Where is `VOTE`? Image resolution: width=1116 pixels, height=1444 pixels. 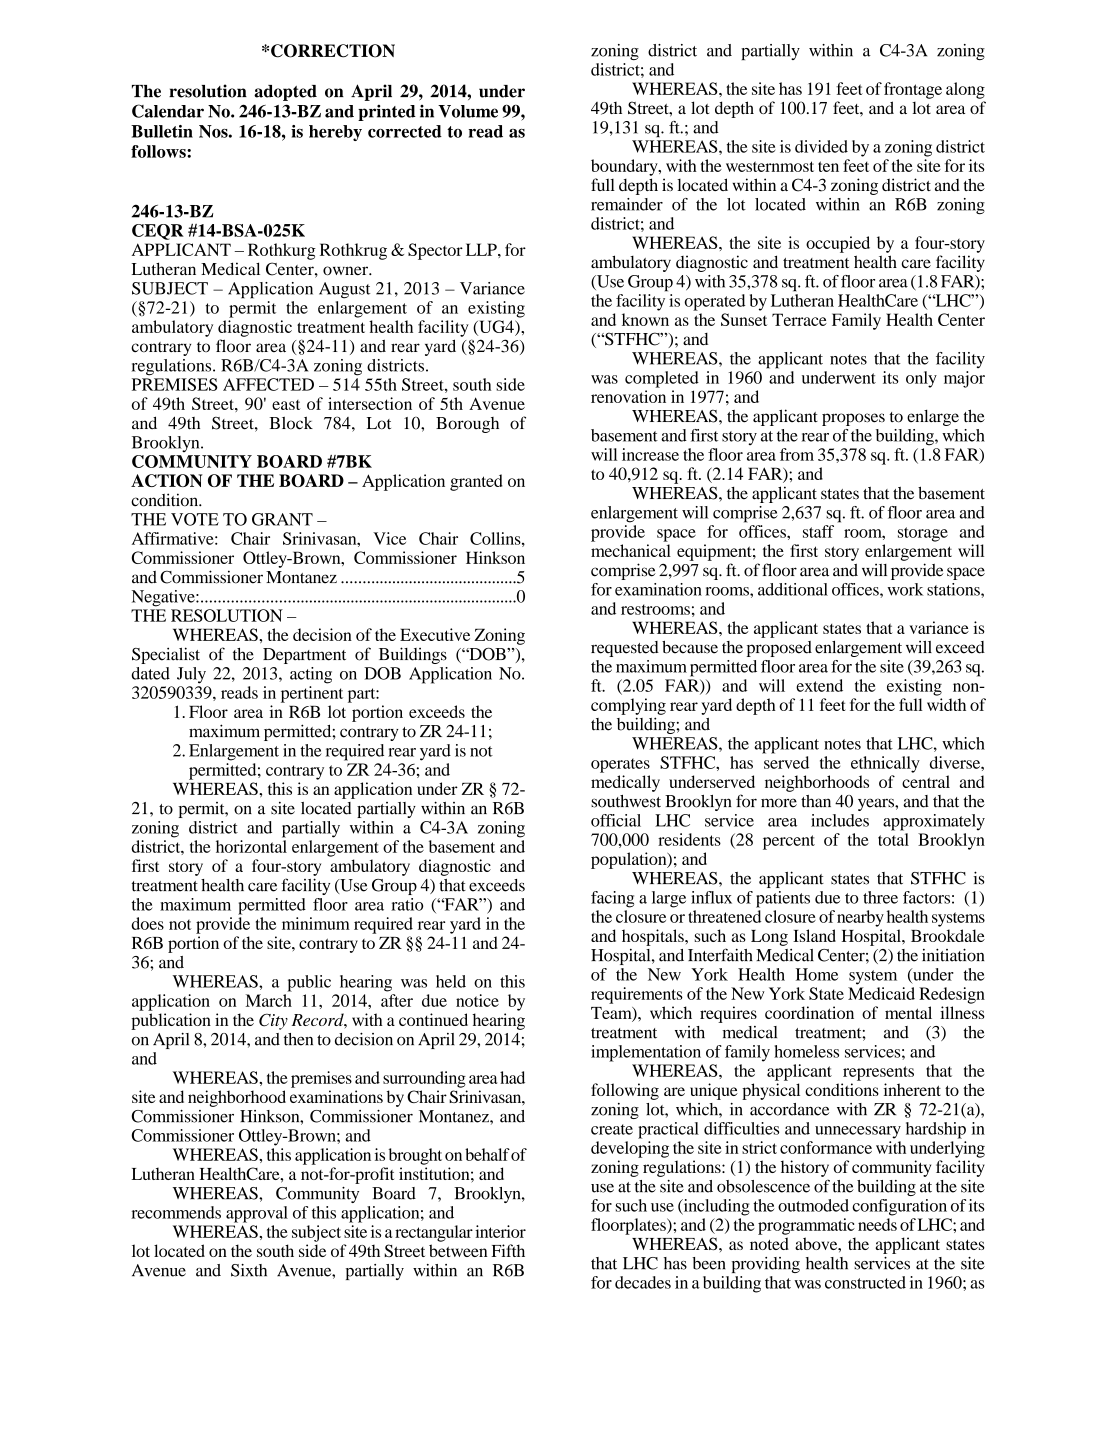 VOTE is located at coordinates (195, 519).
